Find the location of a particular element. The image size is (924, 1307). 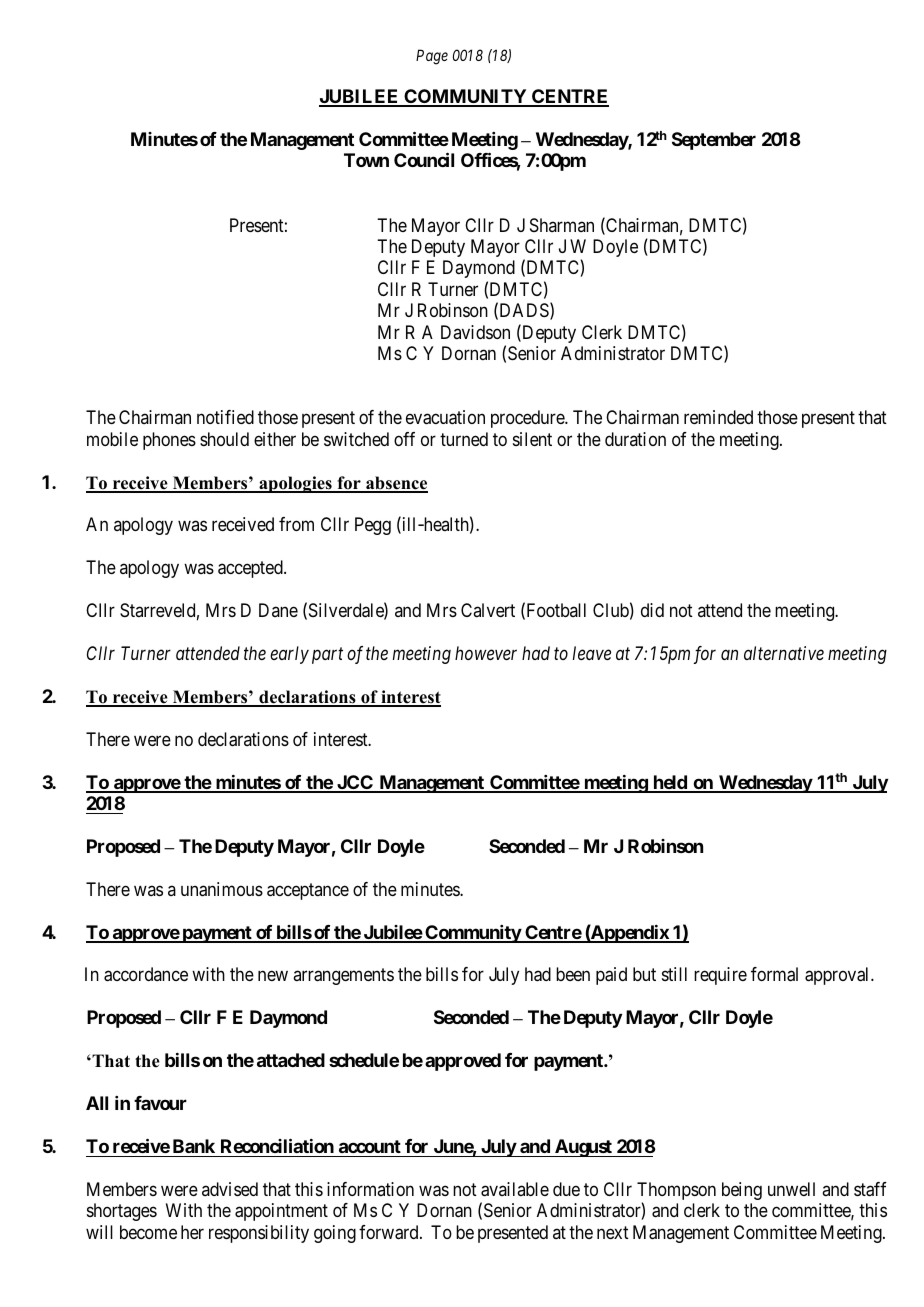

Town is located at coordinates (366, 160).
